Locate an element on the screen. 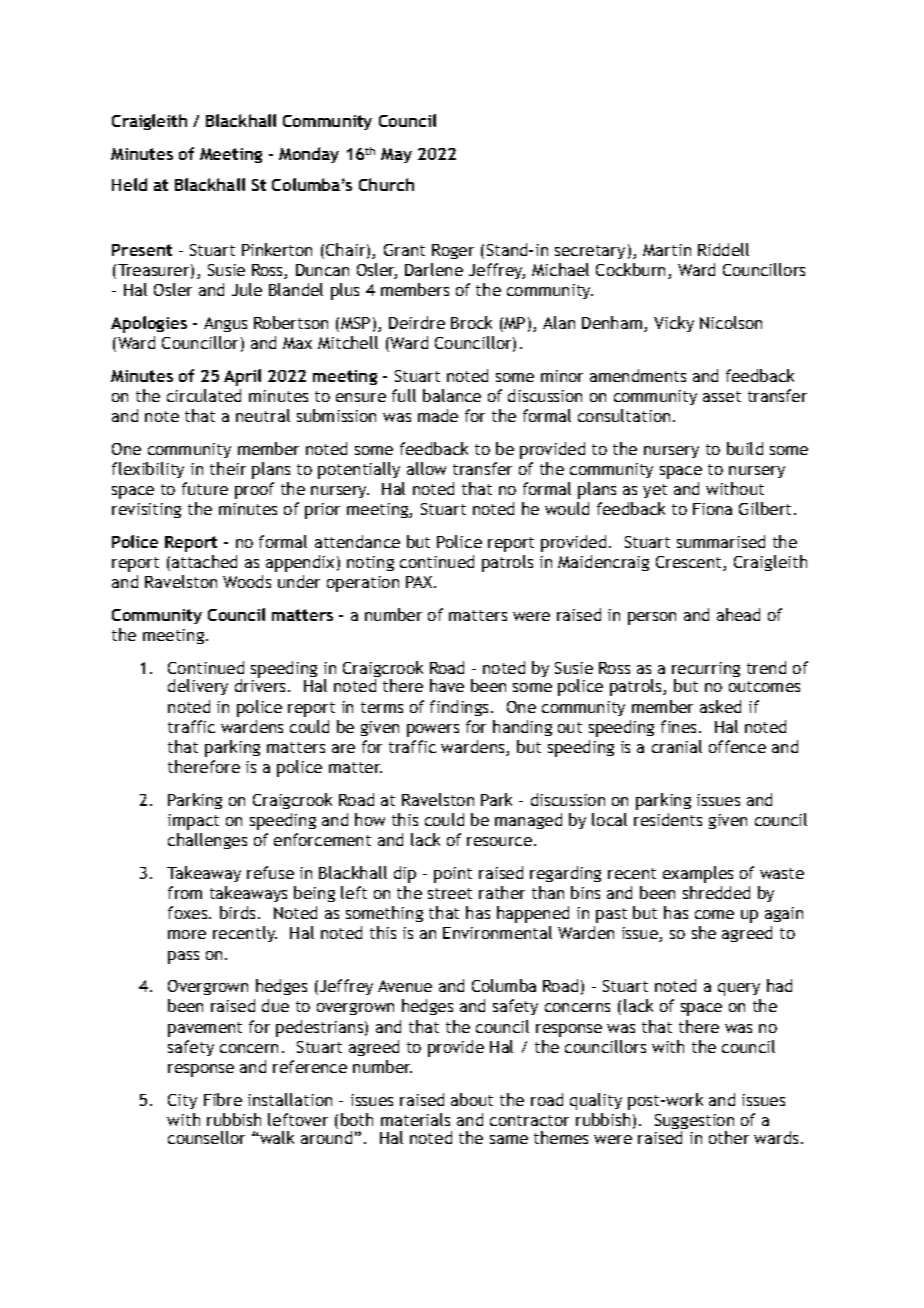  resource is located at coordinates (501, 841).
